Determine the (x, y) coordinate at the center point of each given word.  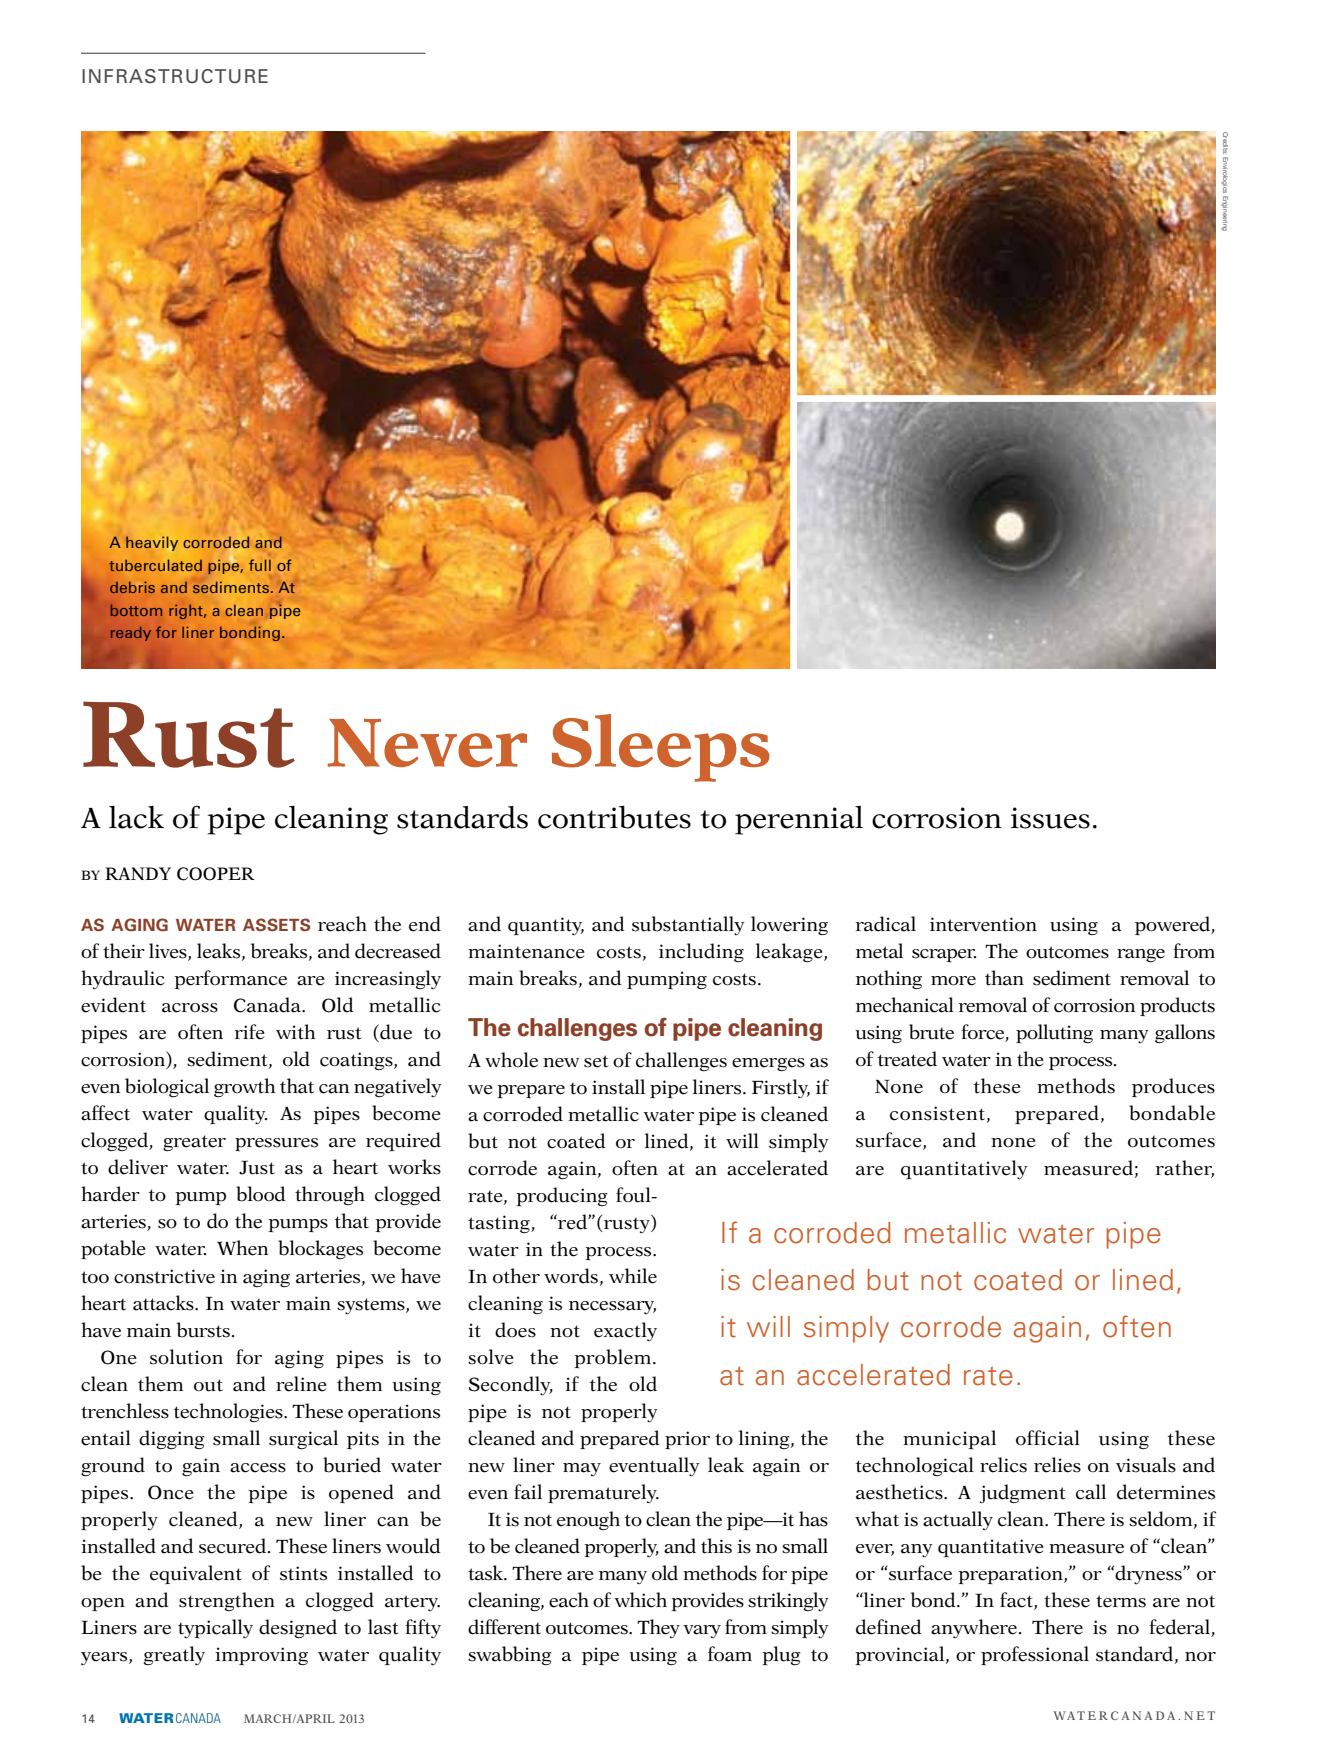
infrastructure (175, 76)
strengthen (227, 1601)
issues (1050, 818)
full (260, 565)
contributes (614, 817)
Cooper (216, 874)
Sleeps (661, 748)
